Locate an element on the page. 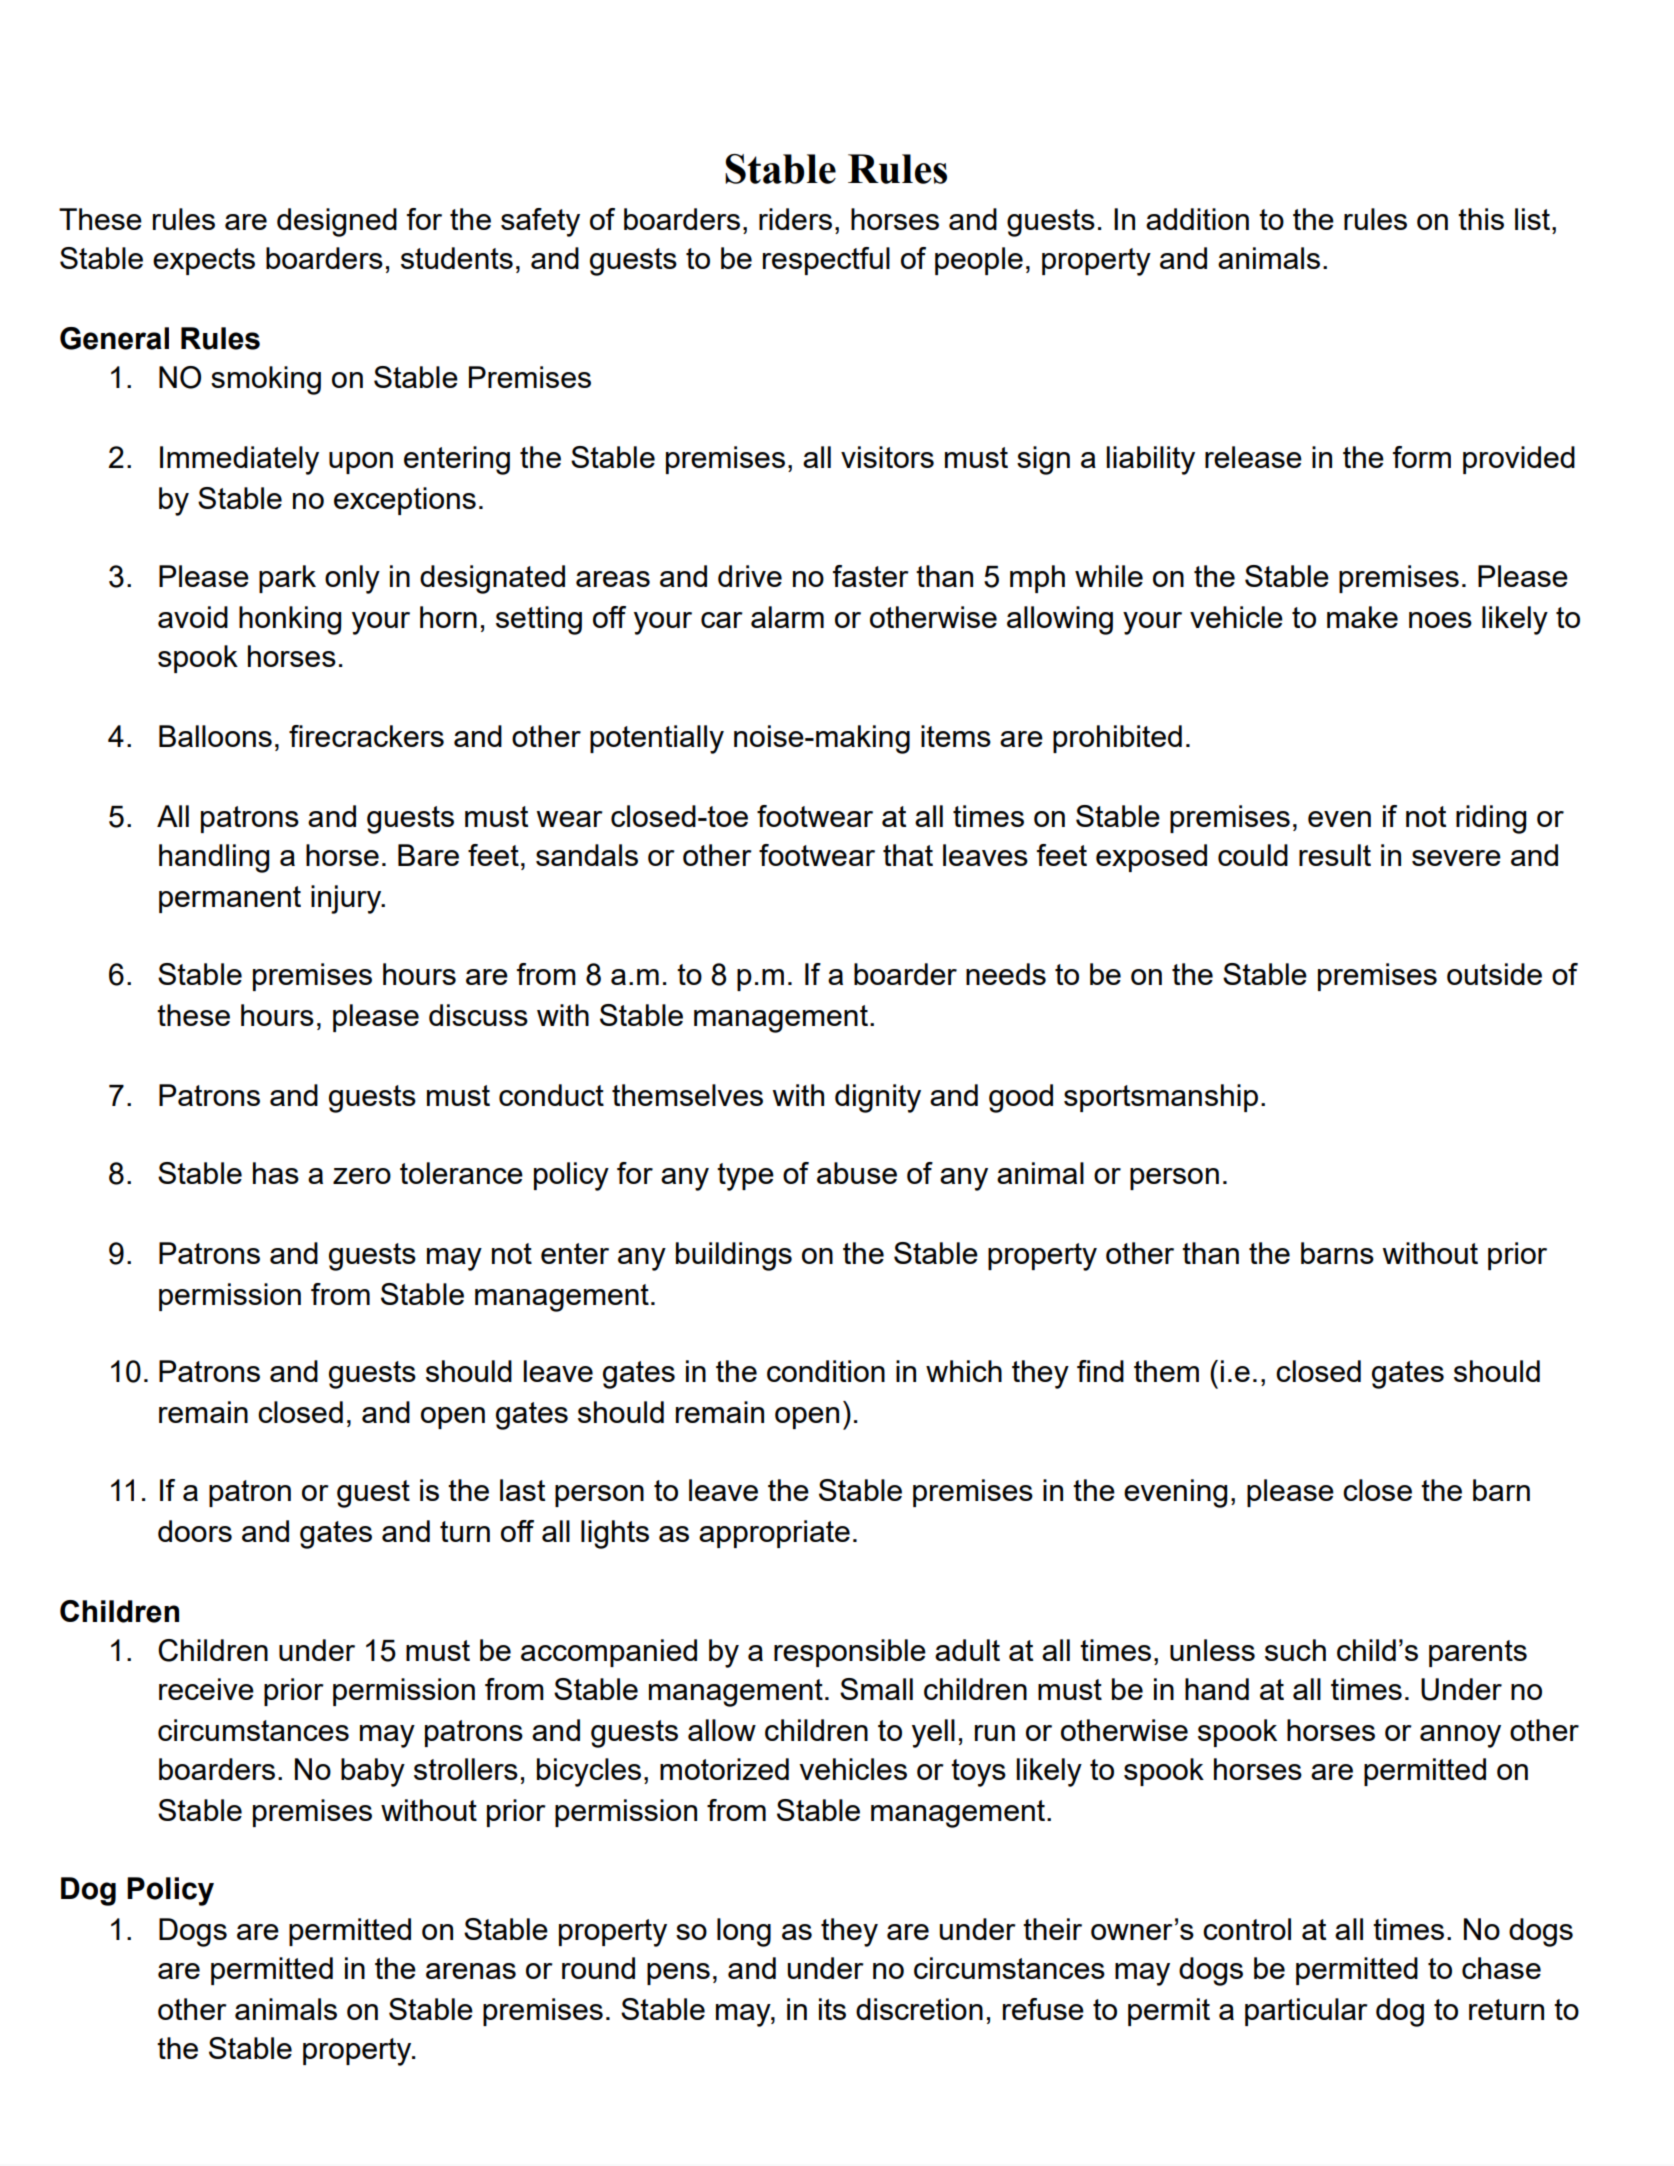 This document has width=1674, height=2166. condition is located at coordinates (826, 1371).
